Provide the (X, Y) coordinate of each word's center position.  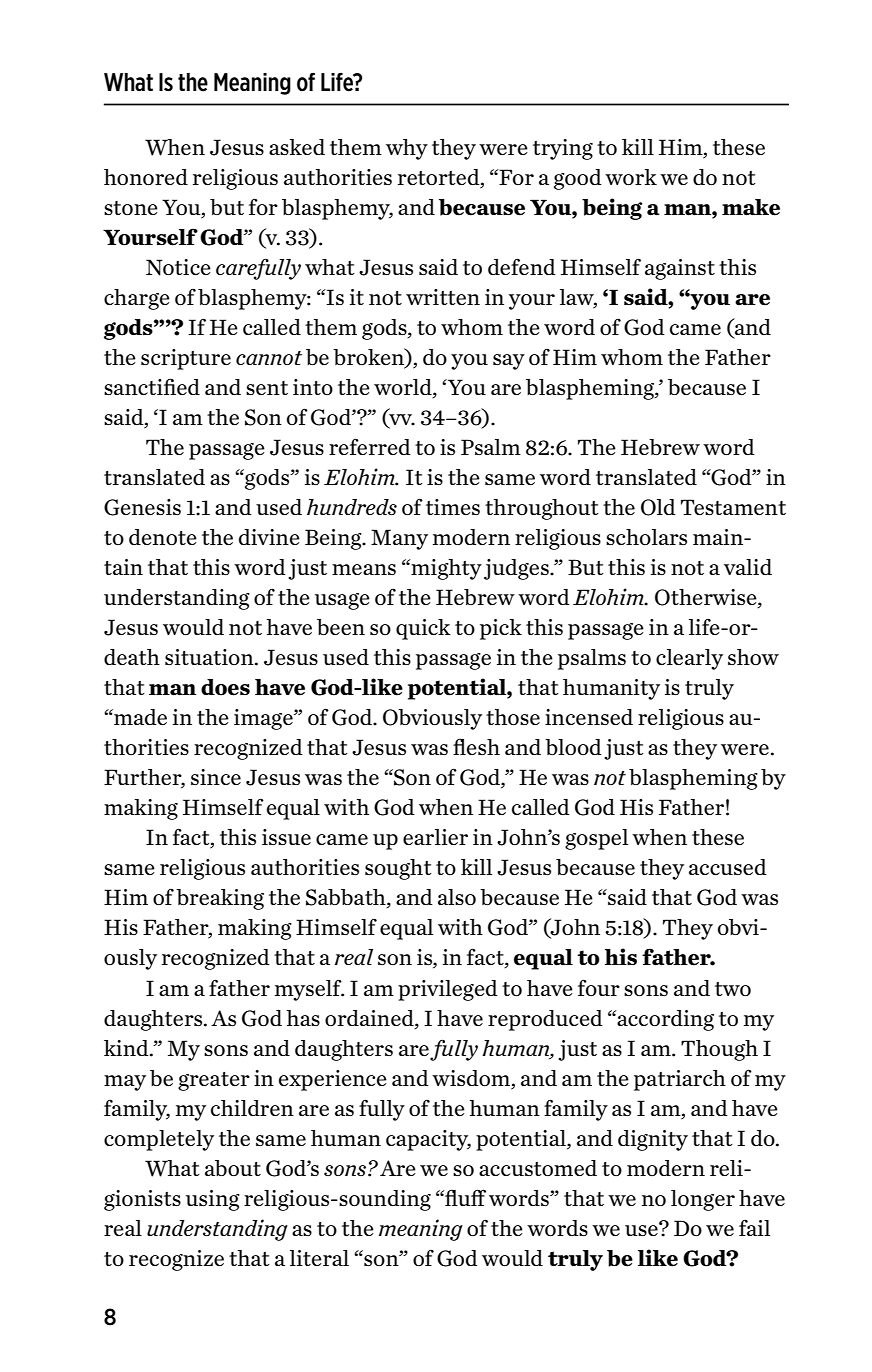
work (631, 177)
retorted (440, 177)
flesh (476, 746)
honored (146, 177)
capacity (428, 1140)
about (233, 1168)
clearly (689, 659)
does (225, 687)
